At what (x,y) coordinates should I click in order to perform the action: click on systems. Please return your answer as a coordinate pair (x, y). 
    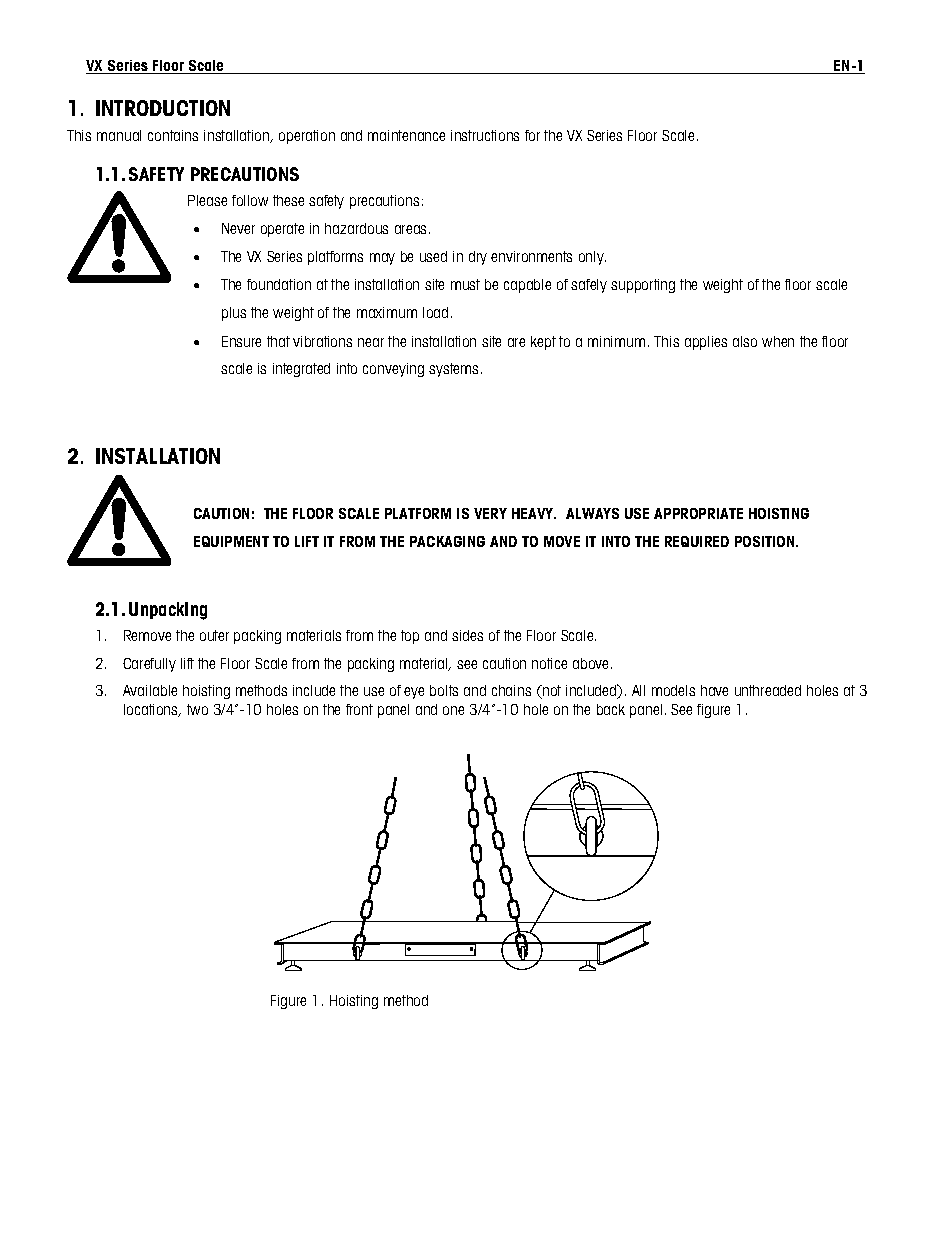
    Looking at the image, I should click on (455, 370).
